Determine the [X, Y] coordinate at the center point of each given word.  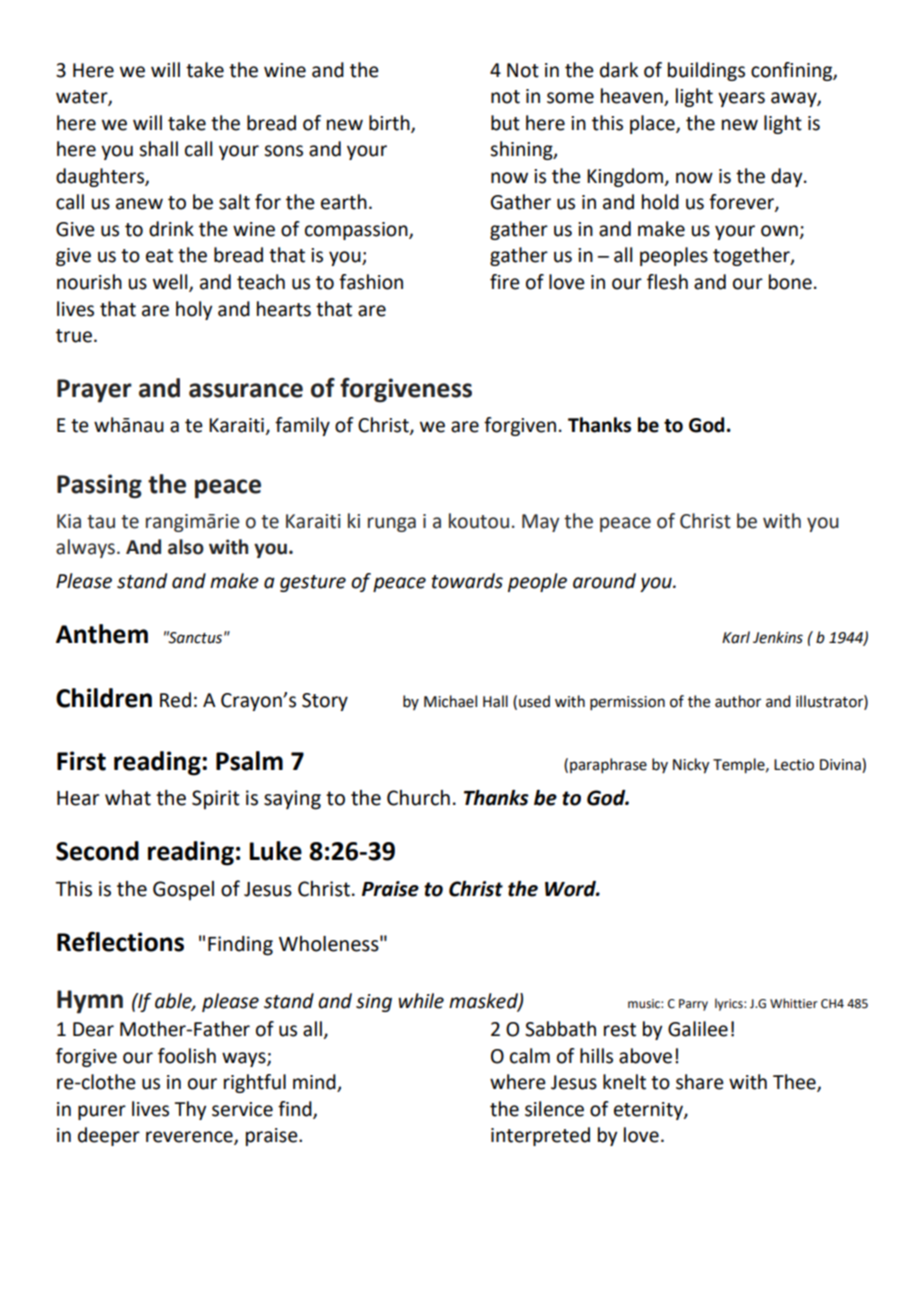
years [741, 99]
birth [390, 123]
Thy [190, 1110]
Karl [736, 637]
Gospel [183, 891]
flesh [667, 282]
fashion [371, 282]
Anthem [102, 634]
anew [139, 204]
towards [467, 581]
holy [194, 310]
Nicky [691, 766]
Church [418, 798]
